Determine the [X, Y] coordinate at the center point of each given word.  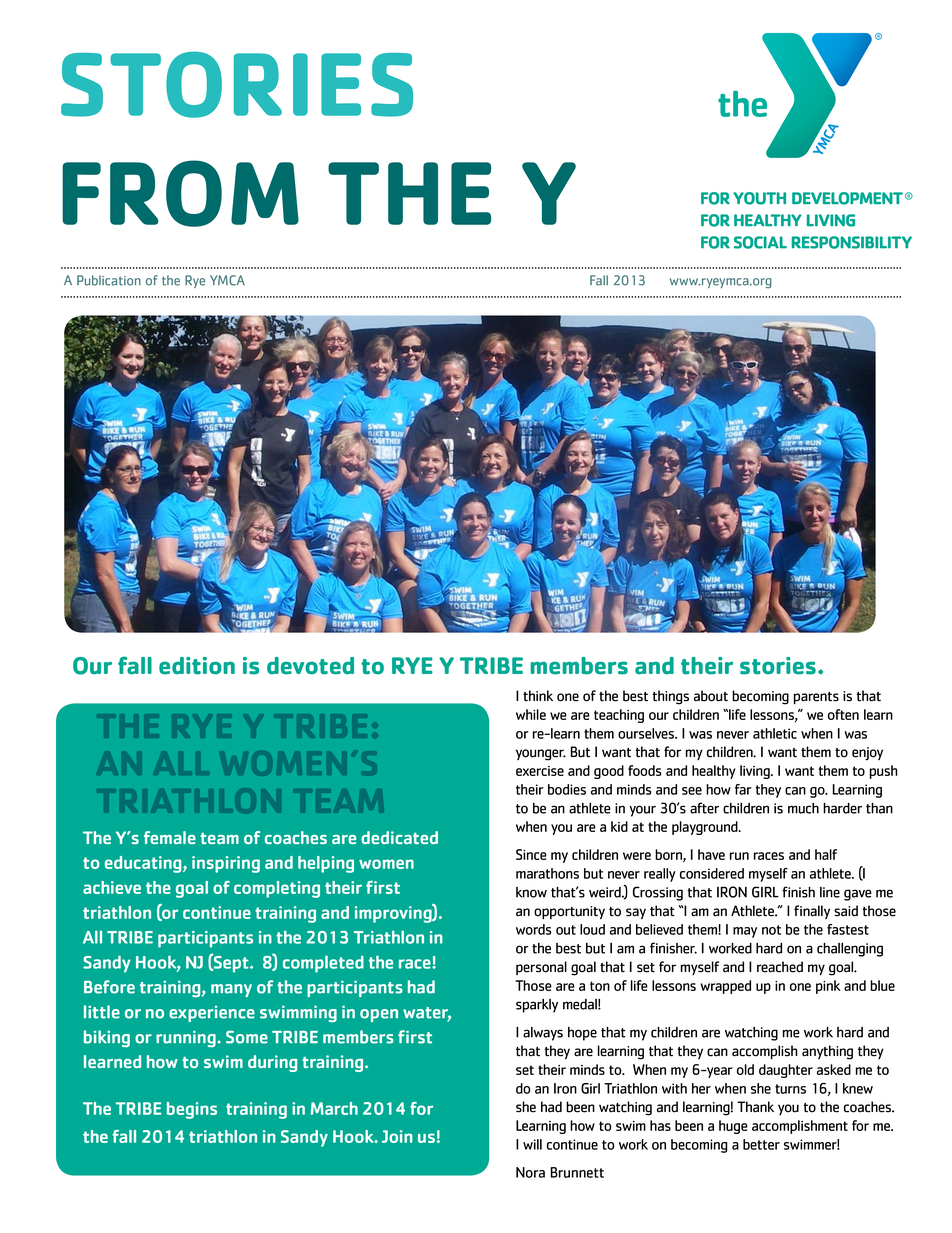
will [532, 1144]
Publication [109, 280]
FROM [180, 193]
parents [816, 698]
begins [192, 1110]
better [761, 1144]
